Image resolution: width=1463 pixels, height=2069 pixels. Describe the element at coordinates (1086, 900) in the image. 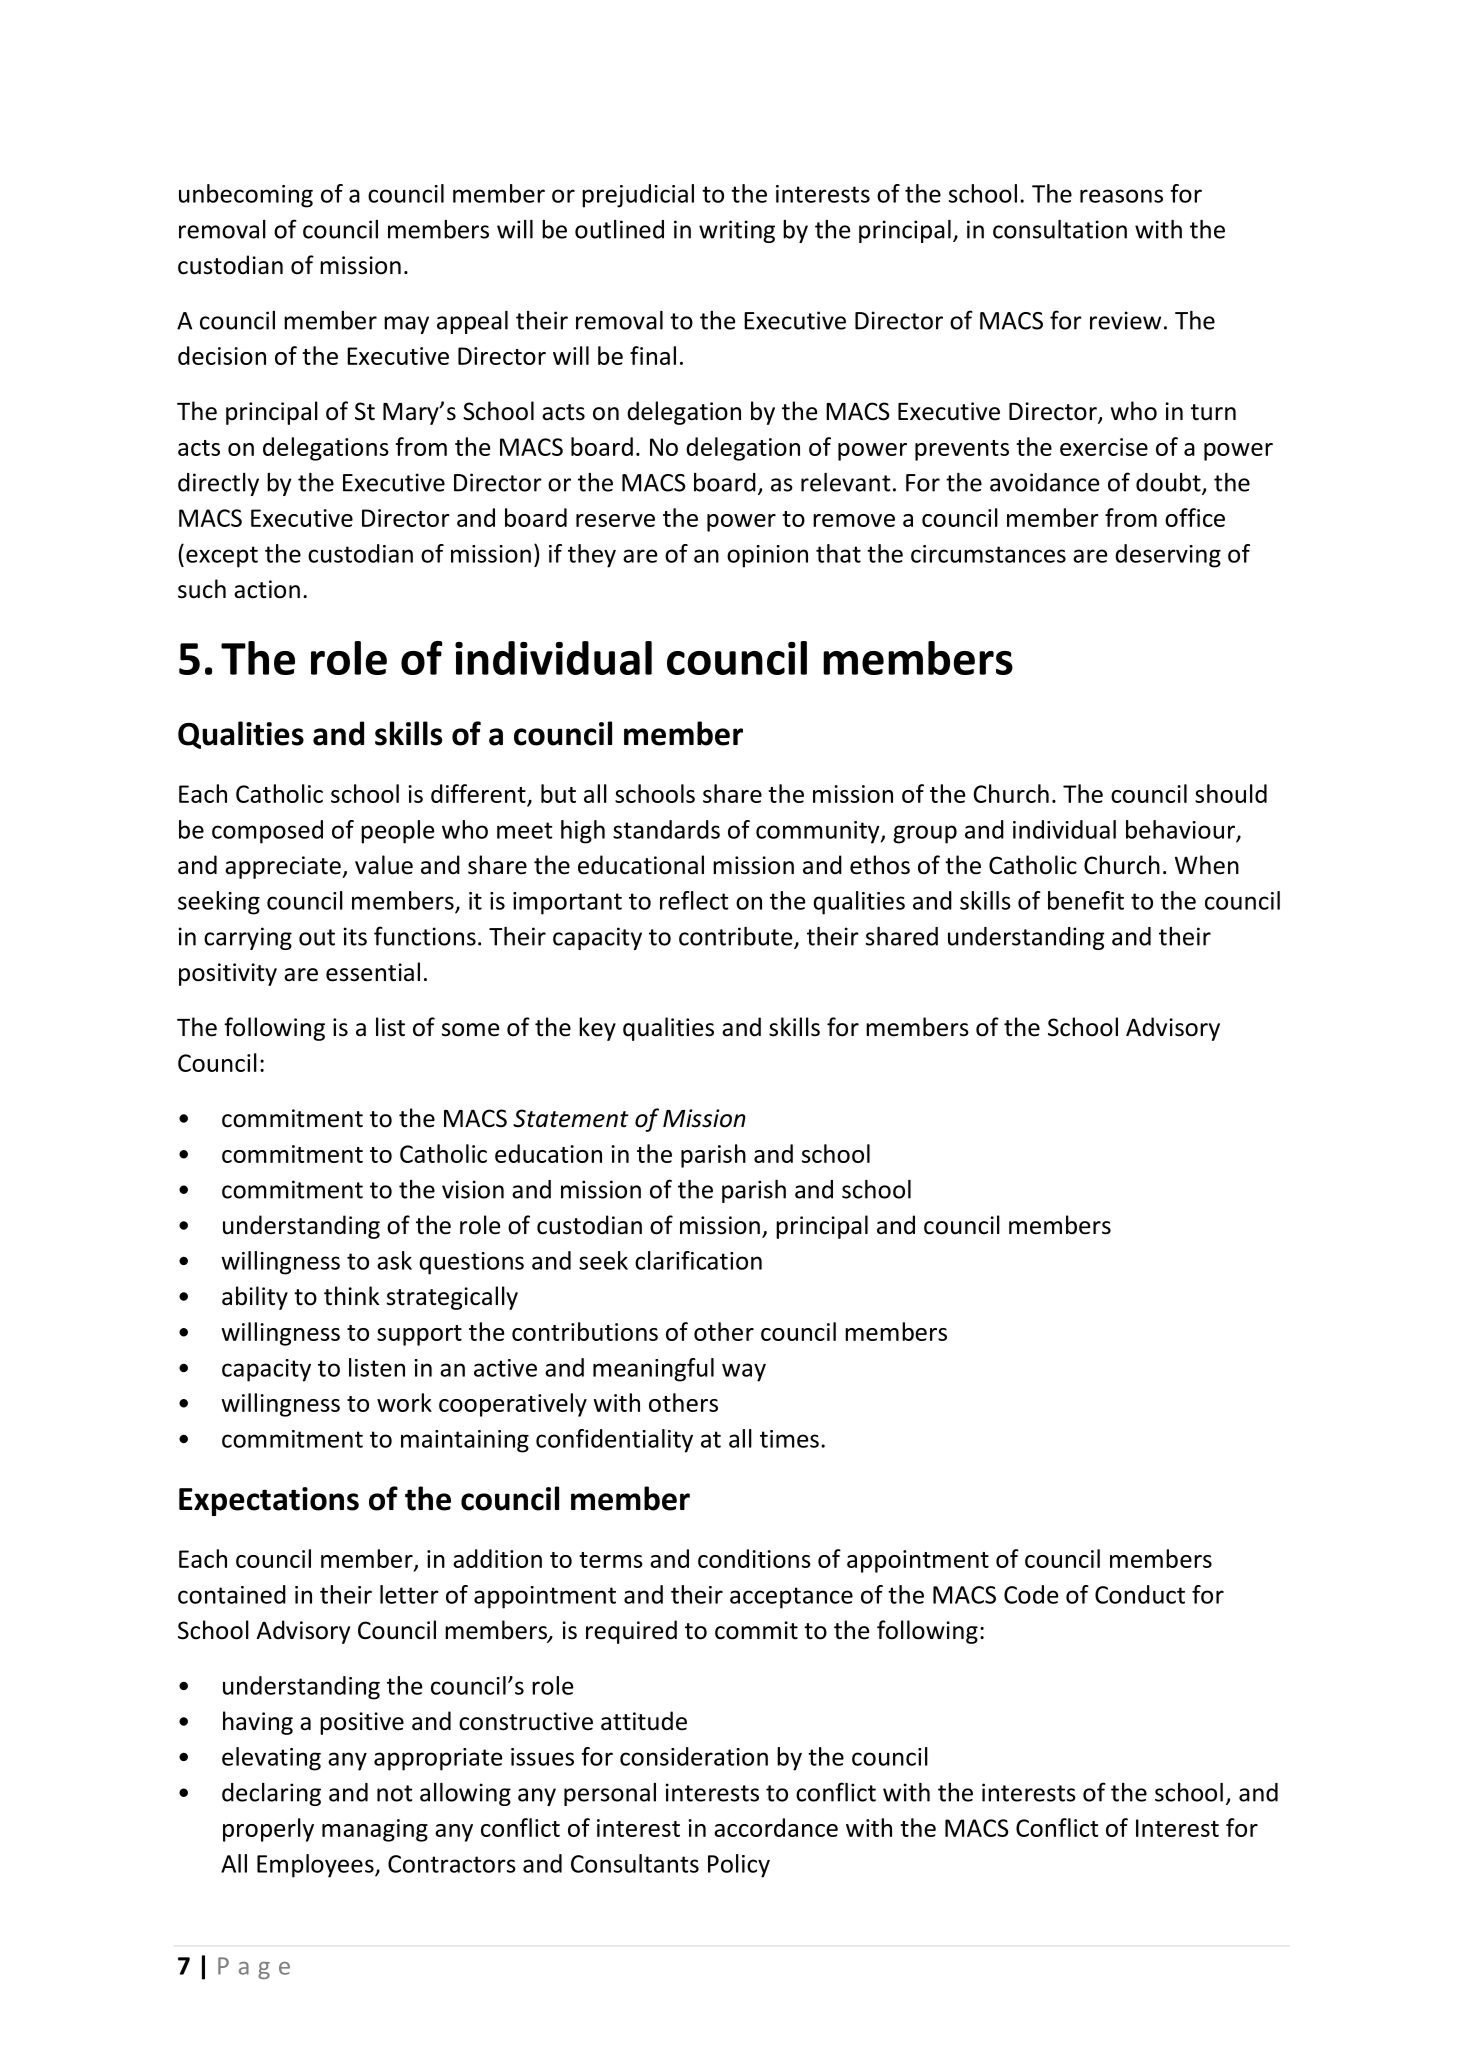

I see `benefit` at that location.
